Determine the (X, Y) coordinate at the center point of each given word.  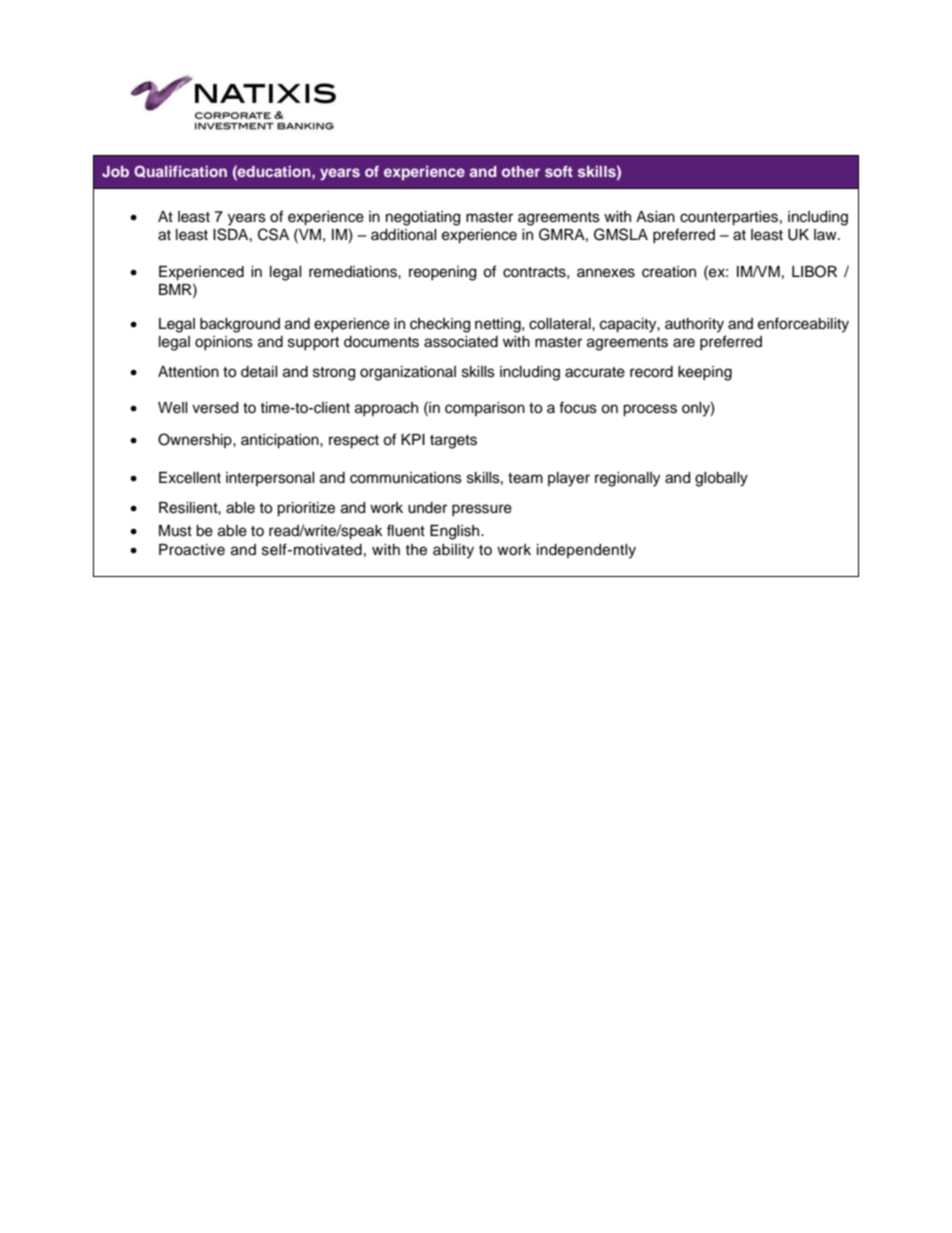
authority (694, 325)
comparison (485, 409)
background (240, 325)
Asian (655, 217)
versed (215, 408)
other (521, 171)
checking (440, 325)
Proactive (192, 550)
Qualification (180, 171)
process (650, 410)
